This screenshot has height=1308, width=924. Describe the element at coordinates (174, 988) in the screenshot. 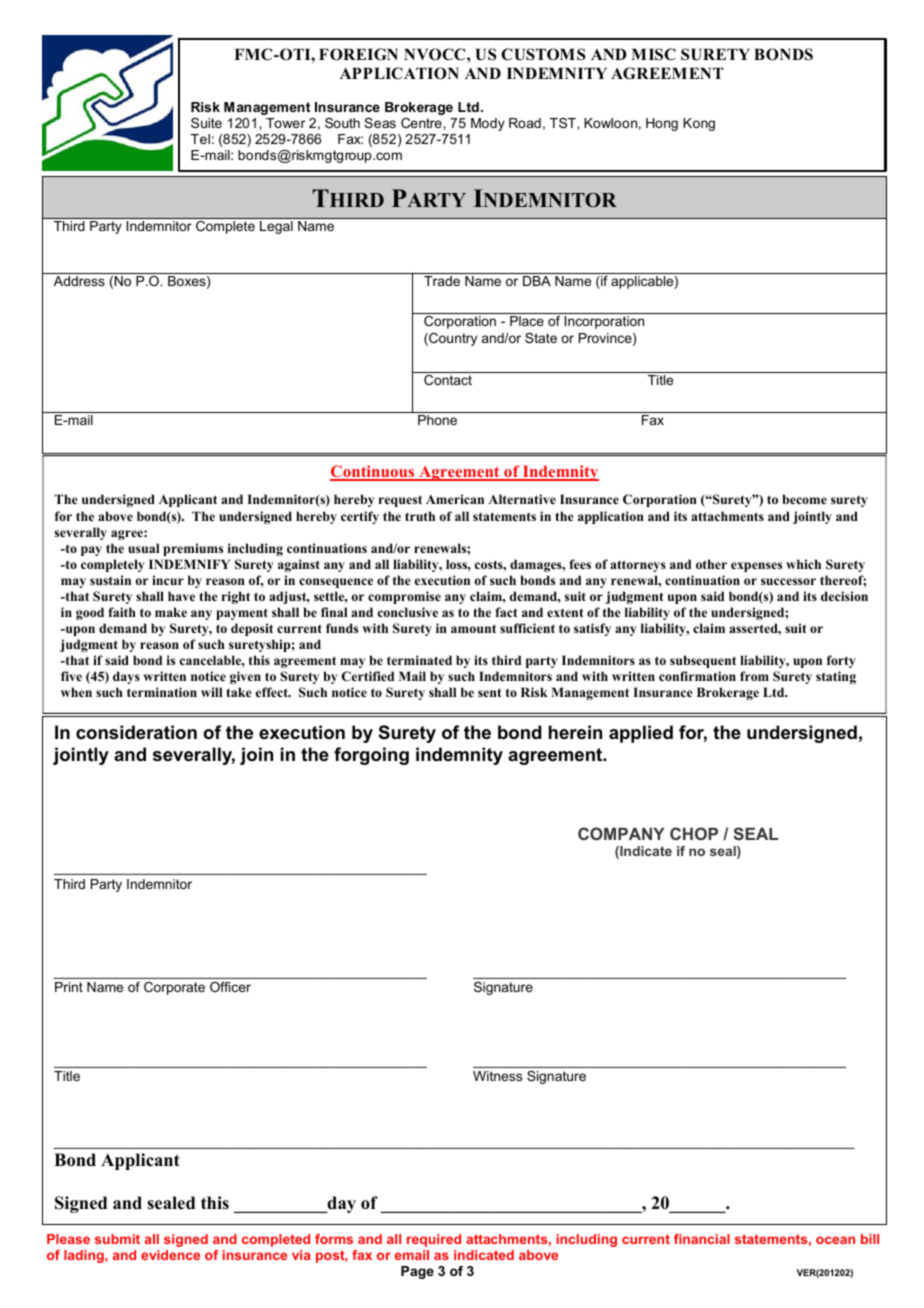

I see `Corporate` at that location.
